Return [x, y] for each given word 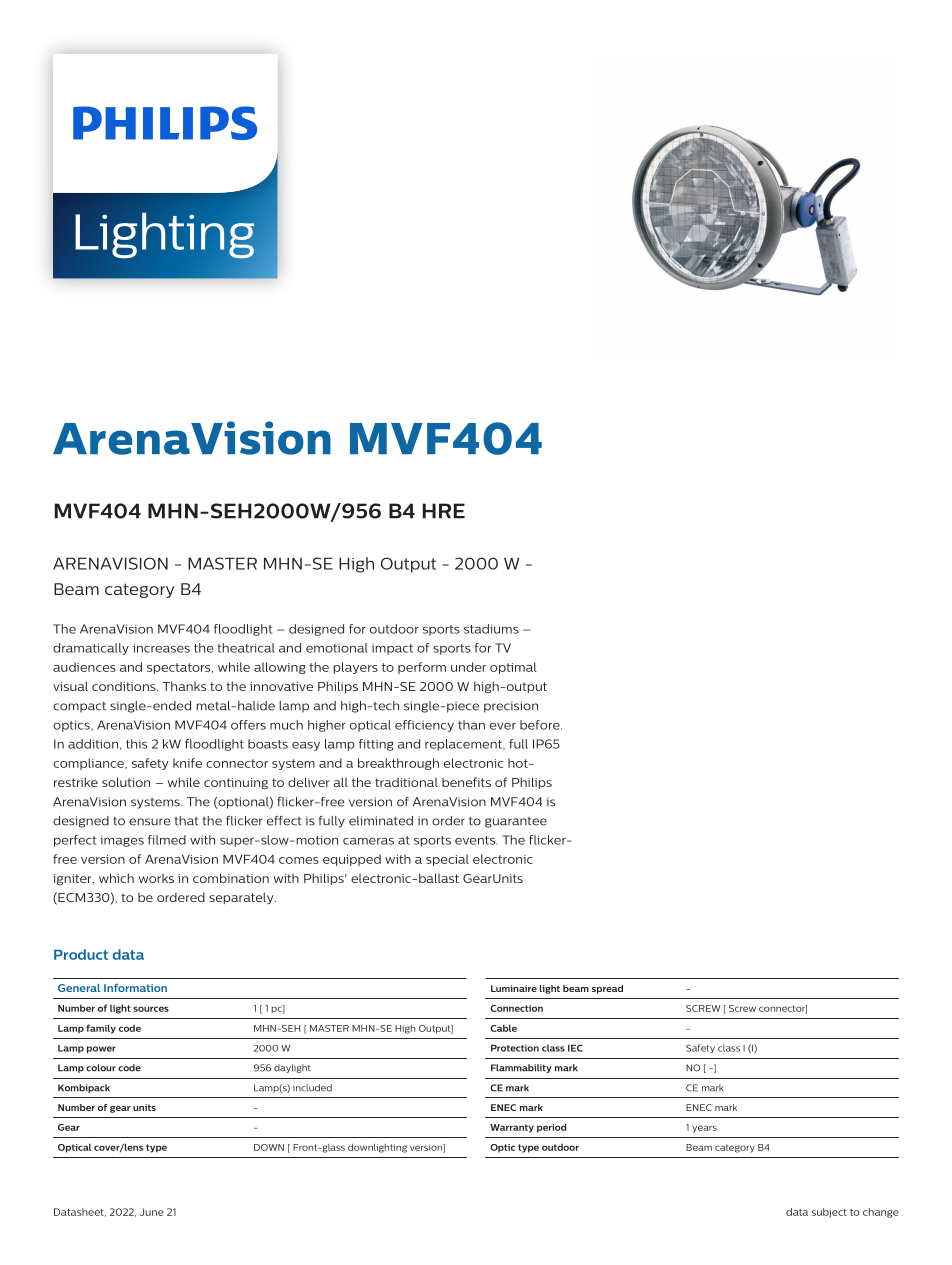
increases [161, 648]
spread [607, 989]
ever [503, 726]
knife [187, 763]
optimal [513, 668]
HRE [444, 511]
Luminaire [514, 988]
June [152, 1212]
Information [135, 988]
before [541, 725]
